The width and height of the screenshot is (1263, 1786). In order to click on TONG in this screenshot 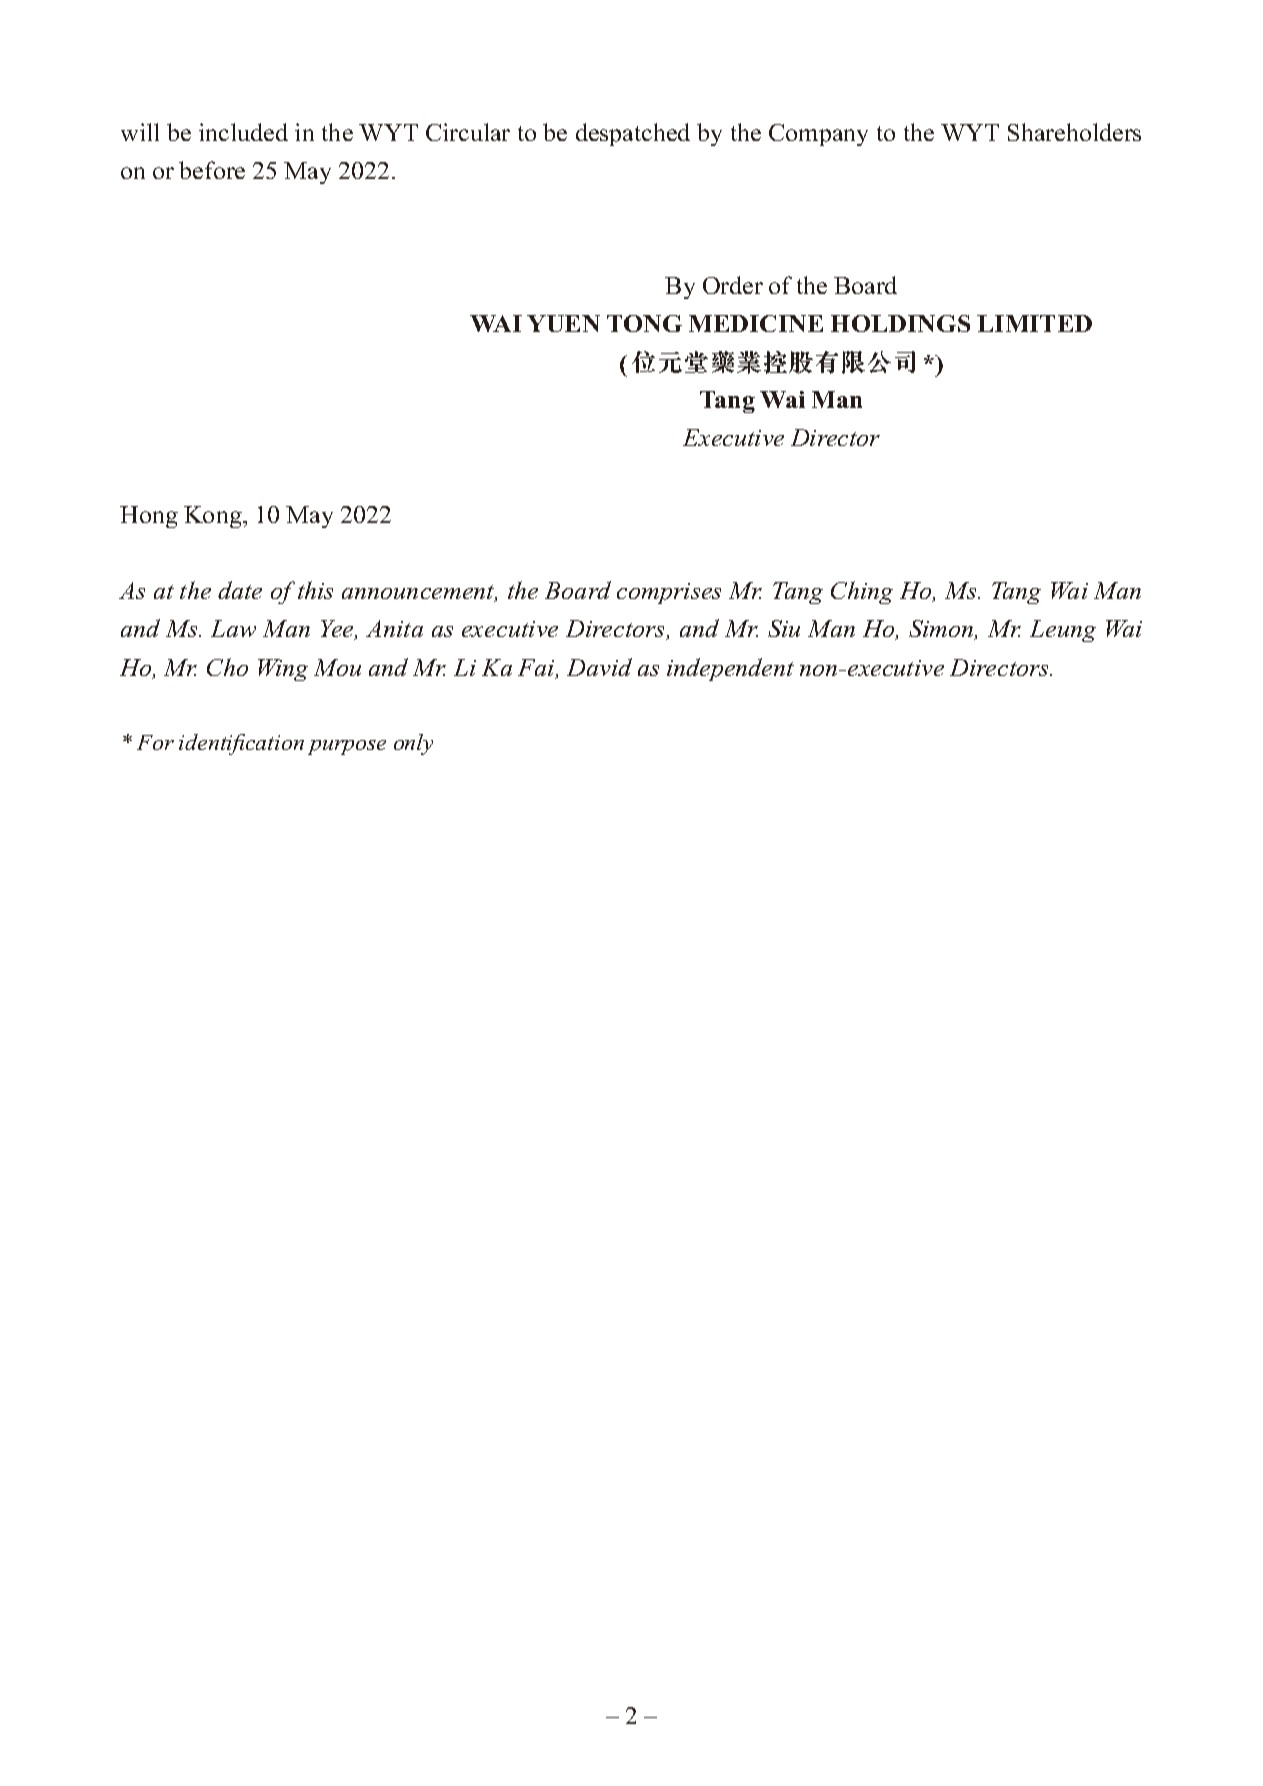, I will do `click(644, 323)`.
